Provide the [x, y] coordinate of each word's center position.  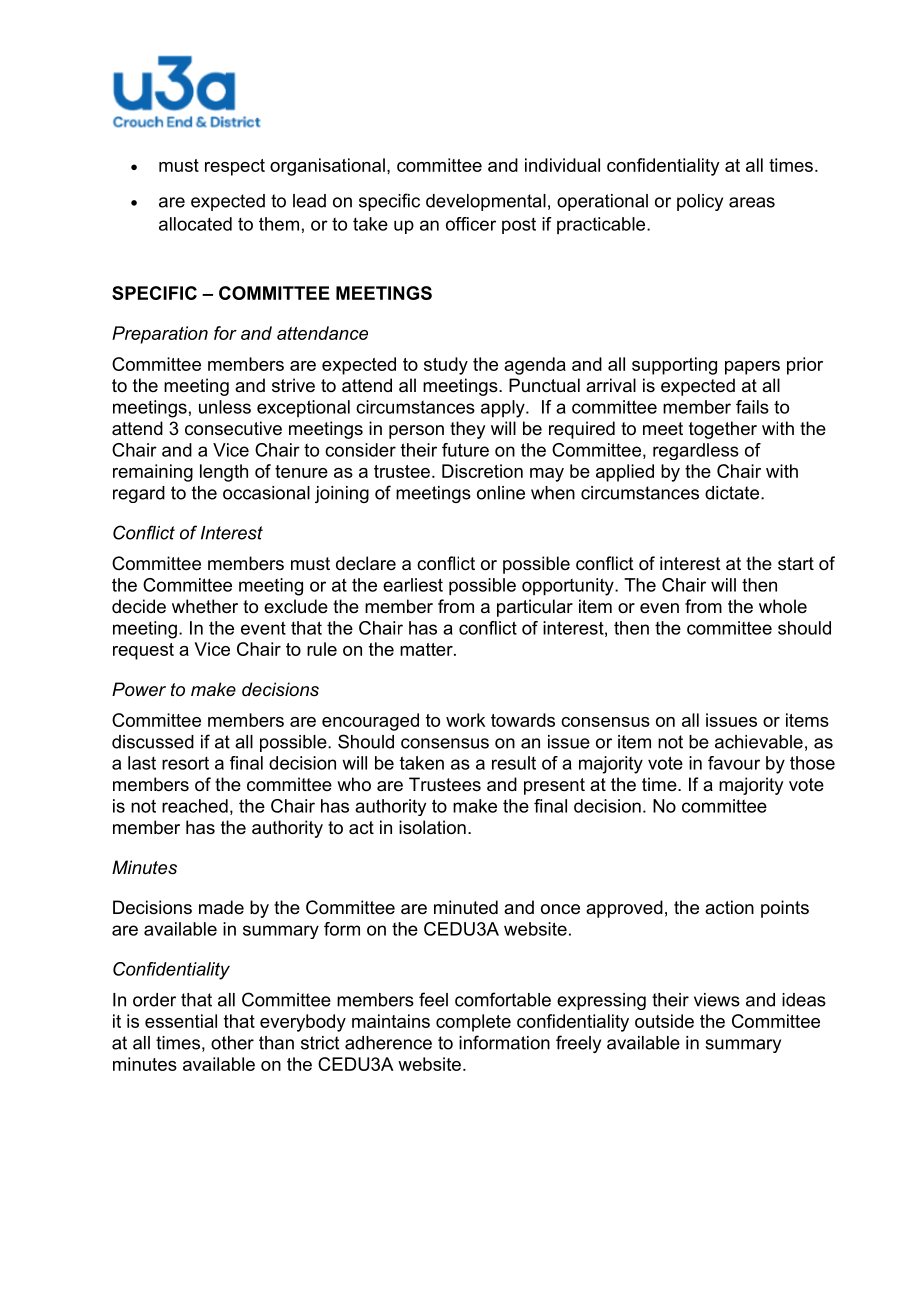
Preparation [160, 335]
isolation [432, 827]
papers [752, 368]
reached [195, 806]
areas [752, 202]
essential [181, 1021]
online [501, 493]
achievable [759, 742]
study [446, 366]
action [729, 907]
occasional [266, 493]
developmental [486, 202]
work [465, 720]
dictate [733, 493]
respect [235, 167]
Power [139, 689]
